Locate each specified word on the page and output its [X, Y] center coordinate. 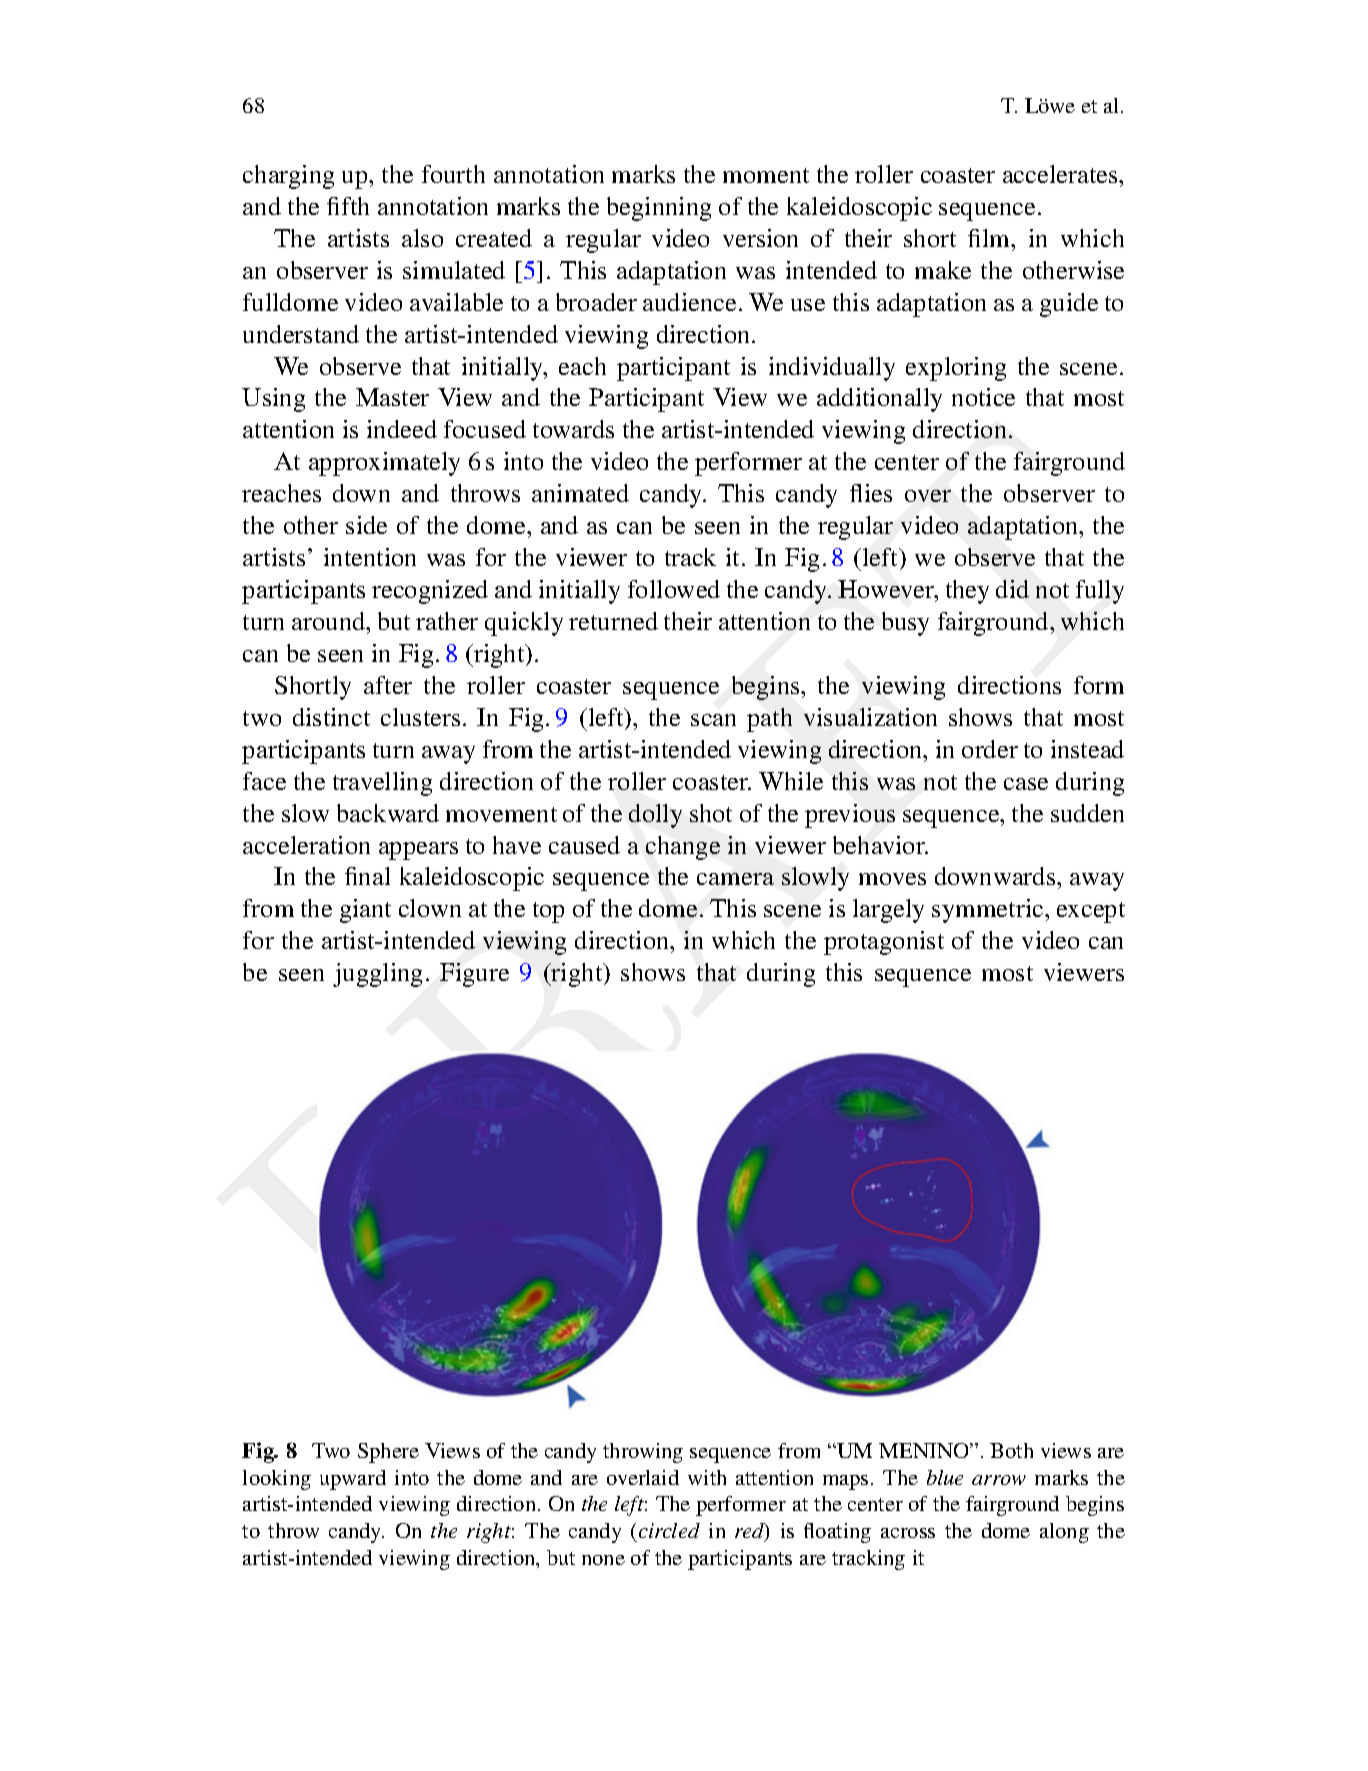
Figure [474, 975]
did [1012, 589]
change [683, 848]
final [367, 876]
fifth [348, 206]
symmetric [989, 911]
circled [669, 1530]
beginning [659, 209]
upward [353, 1480]
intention [370, 557]
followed [674, 589]
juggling [377, 975]
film [990, 238]
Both [1011, 1450]
